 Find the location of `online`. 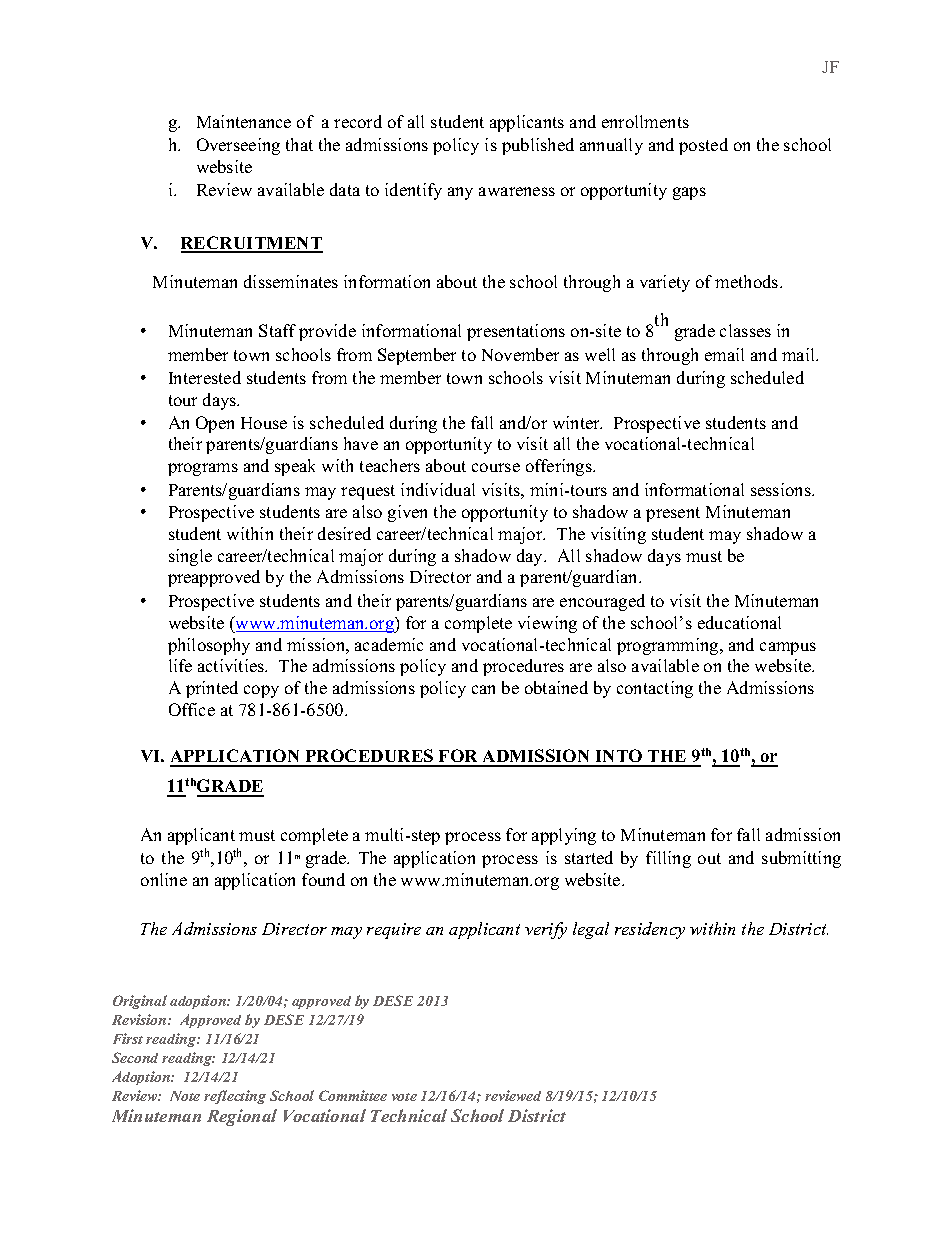

online is located at coordinates (164, 879).
